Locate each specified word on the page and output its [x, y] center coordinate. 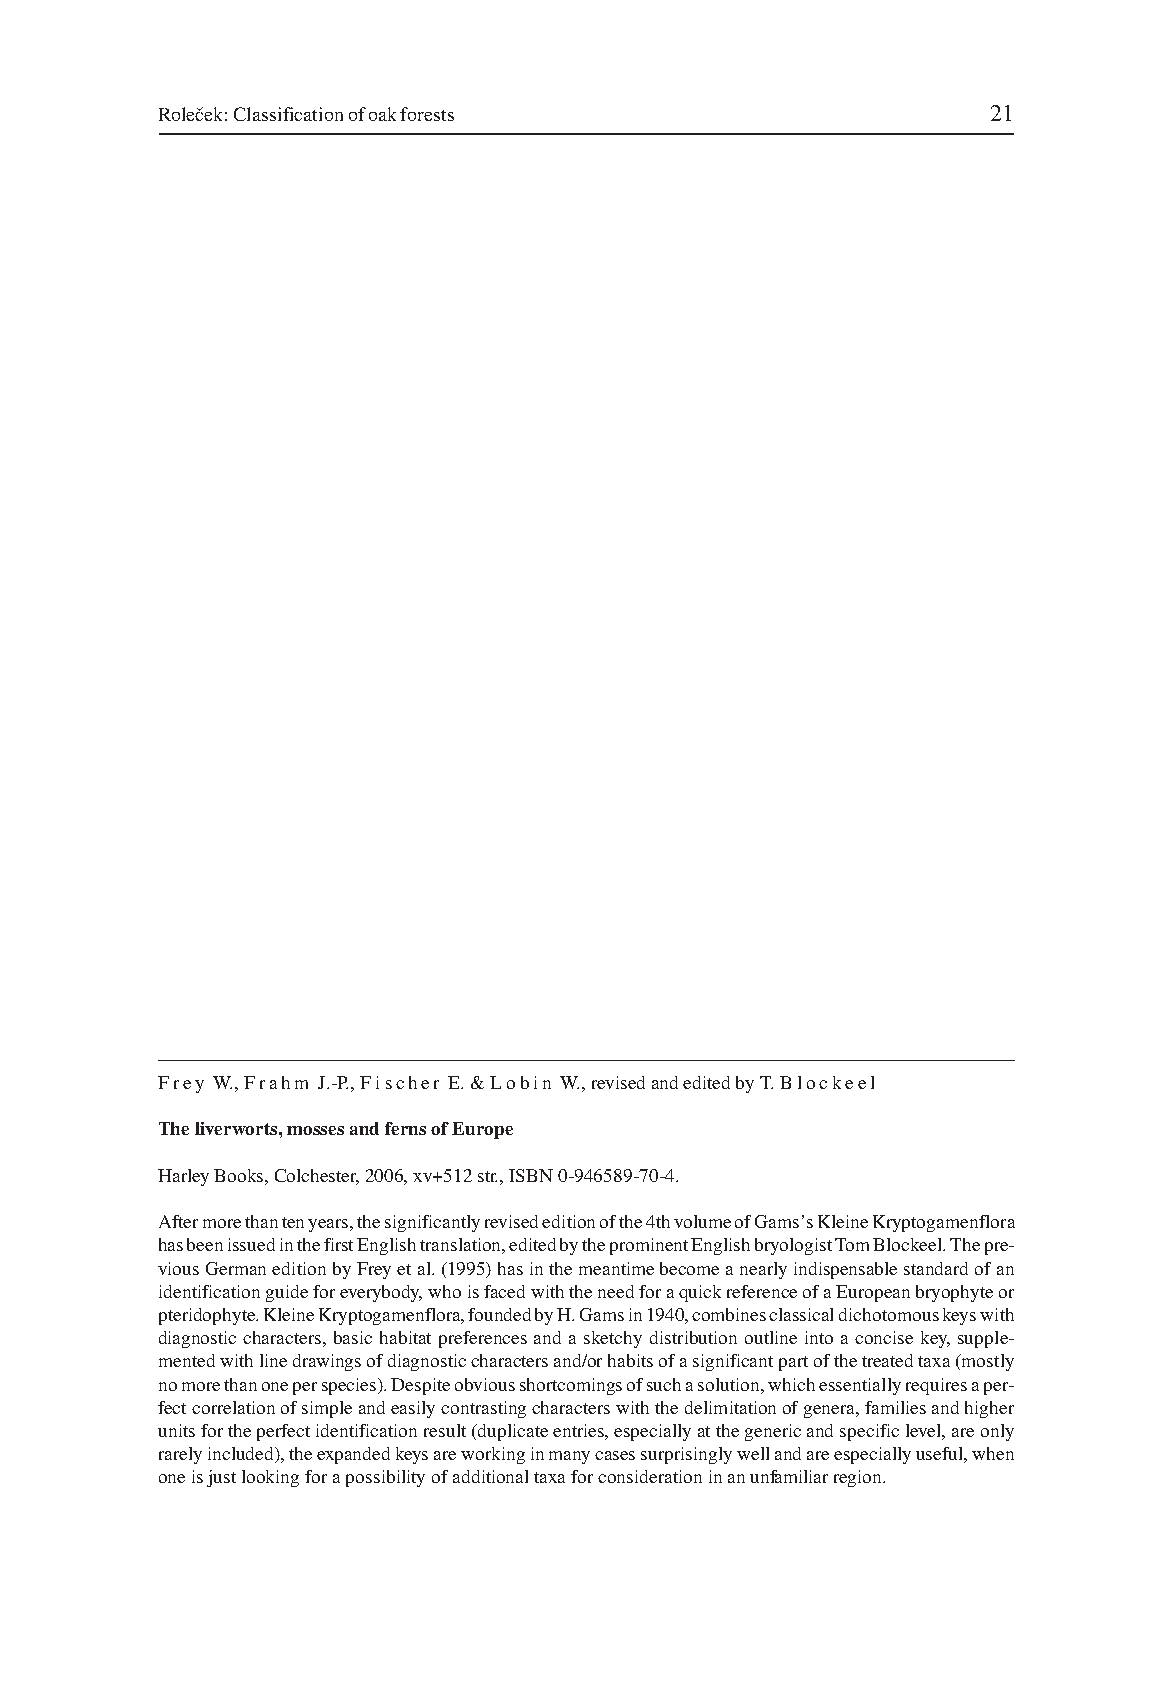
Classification [288, 114]
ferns [405, 1128]
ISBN [531, 1175]
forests [427, 114]
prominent [649, 1246]
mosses [315, 1130]
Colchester [317, 1176]
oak [382, 114]
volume [702, 1221]
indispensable [845, 1270]
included [242, 1455]
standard [936, 1268]
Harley [183, 1177]
